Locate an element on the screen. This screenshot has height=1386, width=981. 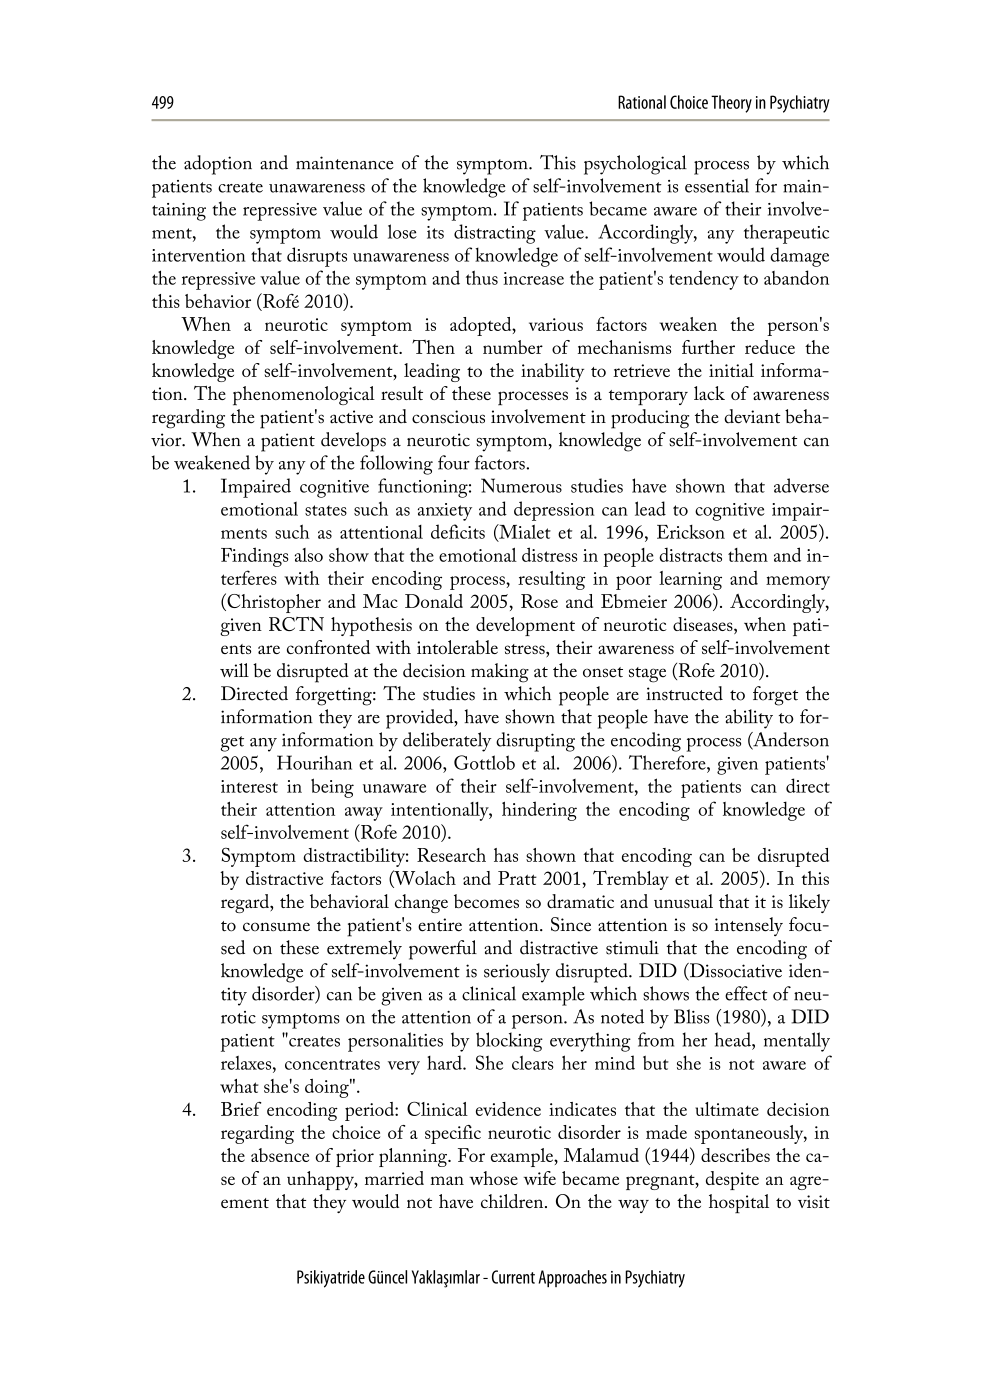
confronted is located at coordinates (328, 647).
